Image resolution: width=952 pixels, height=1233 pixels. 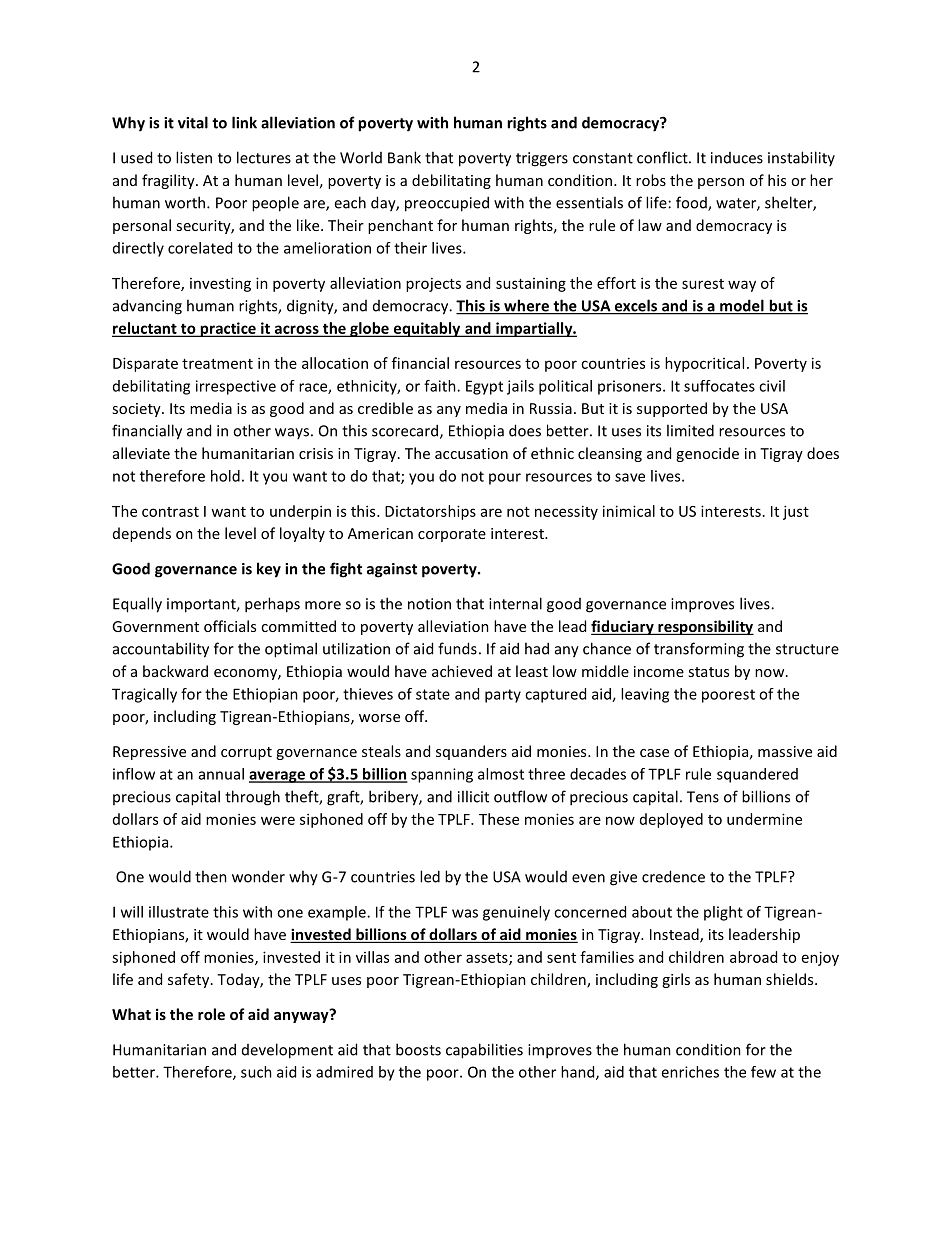 What do you see at coordinates (194, 157) in the document?
I see `listen` at bounding box center [194, 157].
